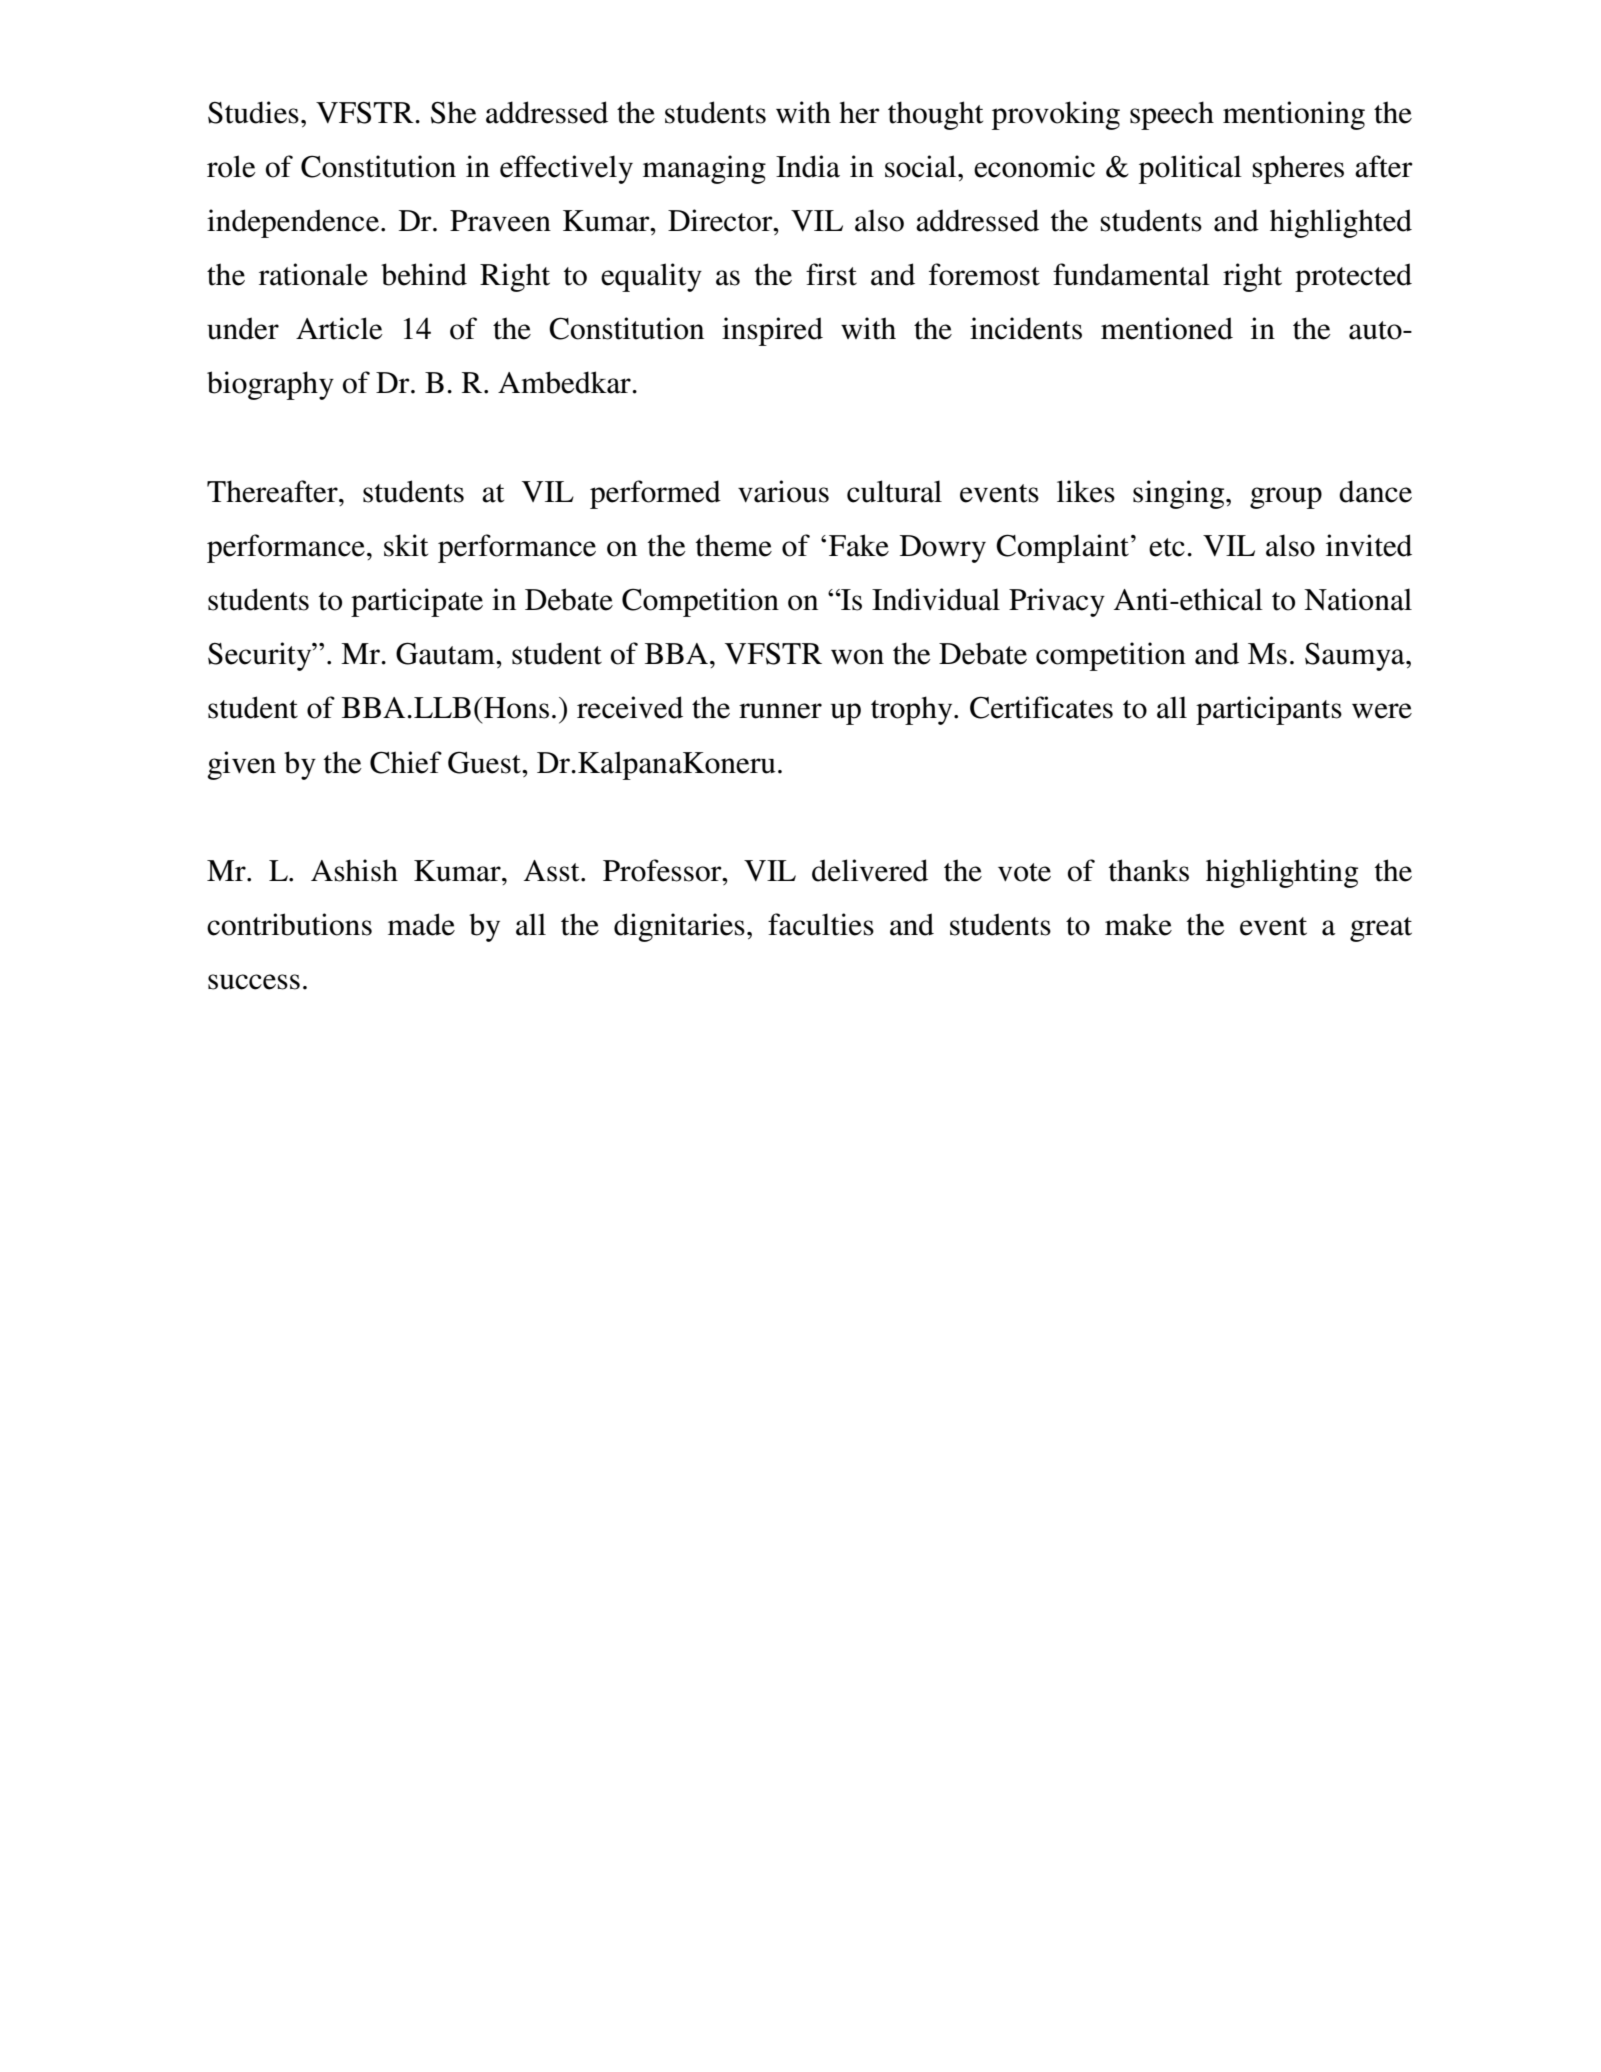  Describe the element at coordinates (454, 112) in the document. I see `She` at that location.
